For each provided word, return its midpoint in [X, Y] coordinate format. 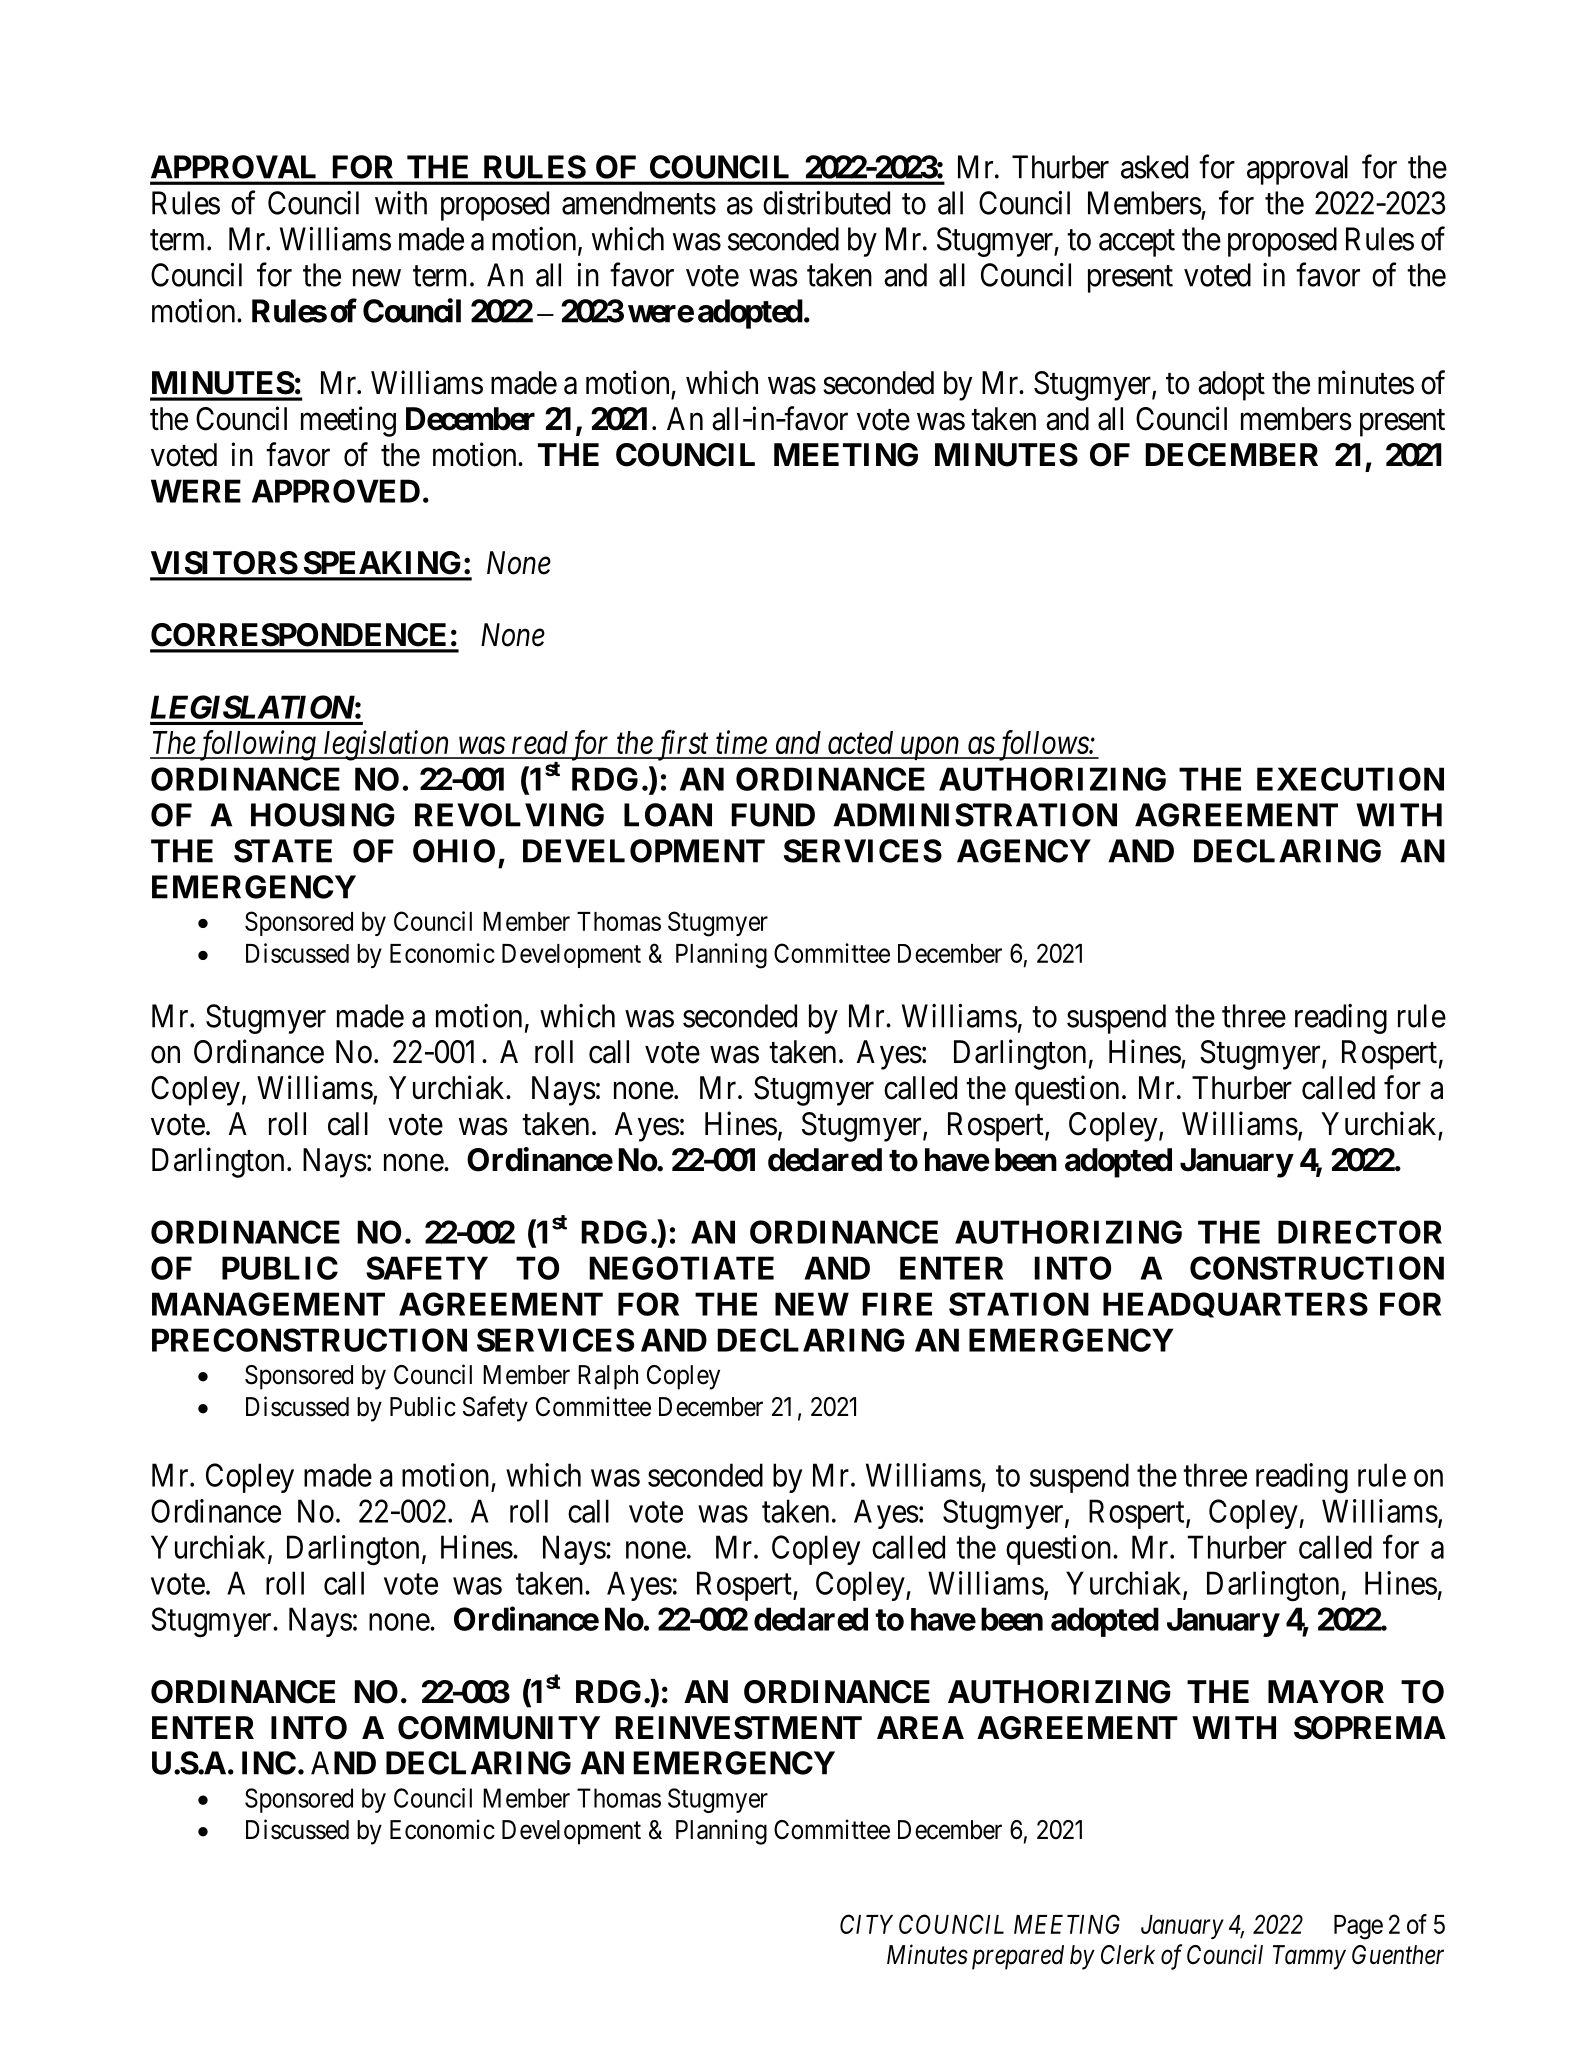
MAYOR [1326, 1692]
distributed [826, 203]
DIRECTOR [1360, 1232]
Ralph [608, 1377]
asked [1154, 167]
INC [269, 1763]
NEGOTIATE [682, 1268]
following [257, 745]
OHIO [454, 851]
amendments [639, 203]
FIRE [897, 1304]
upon [930, 749]
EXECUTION [1350, 779]
